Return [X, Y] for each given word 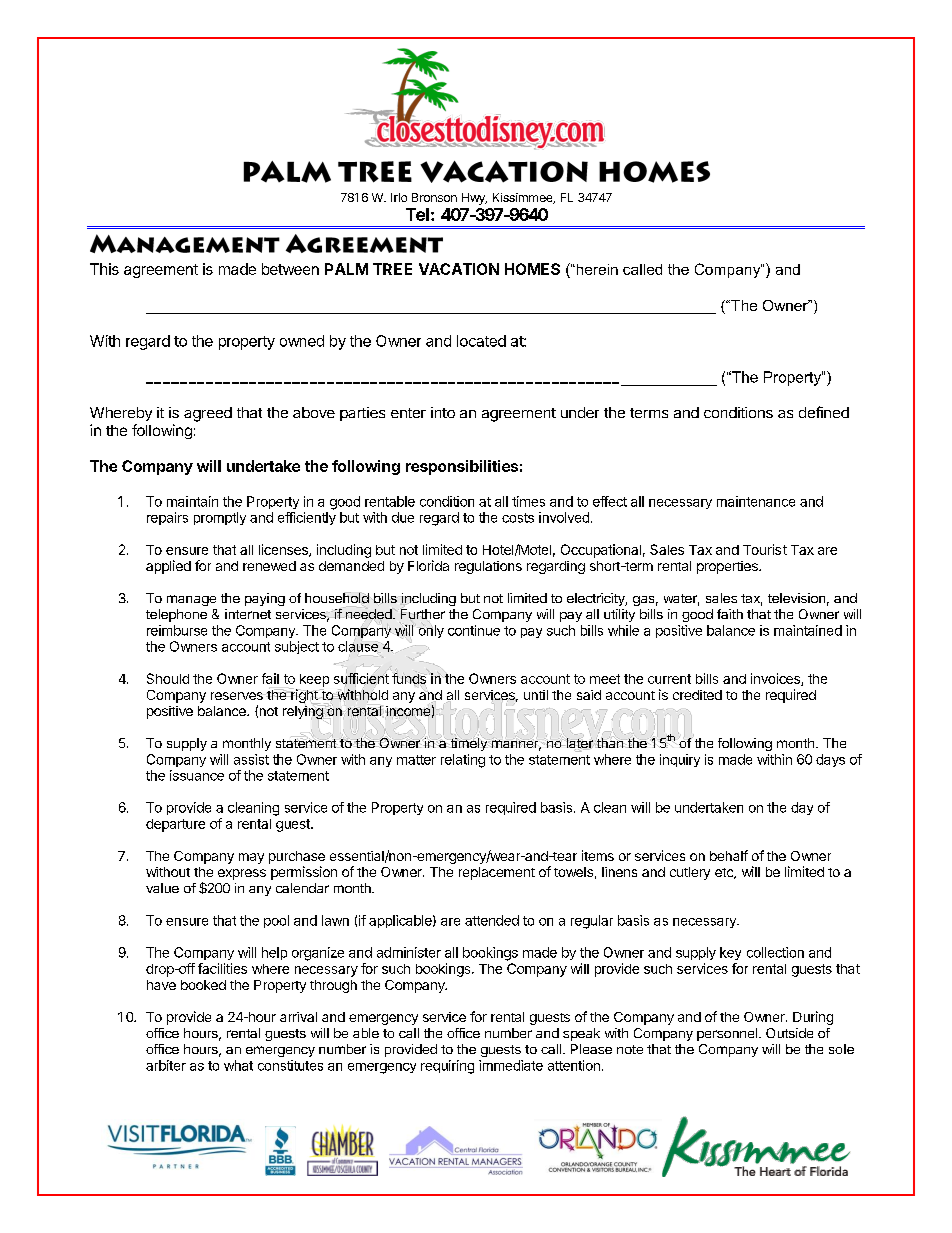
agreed [208, 414]
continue [474, 630]
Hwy [474, 199]
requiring [447, 1067]
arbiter [166, 1065]
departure [175, 825]
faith [730, 614]
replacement [497, 873]
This [104, 269]
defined [824, 412]
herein [596, 269]
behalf [729, 855]
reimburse [177, 630]
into [443, 412]
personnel [727, 1034]
